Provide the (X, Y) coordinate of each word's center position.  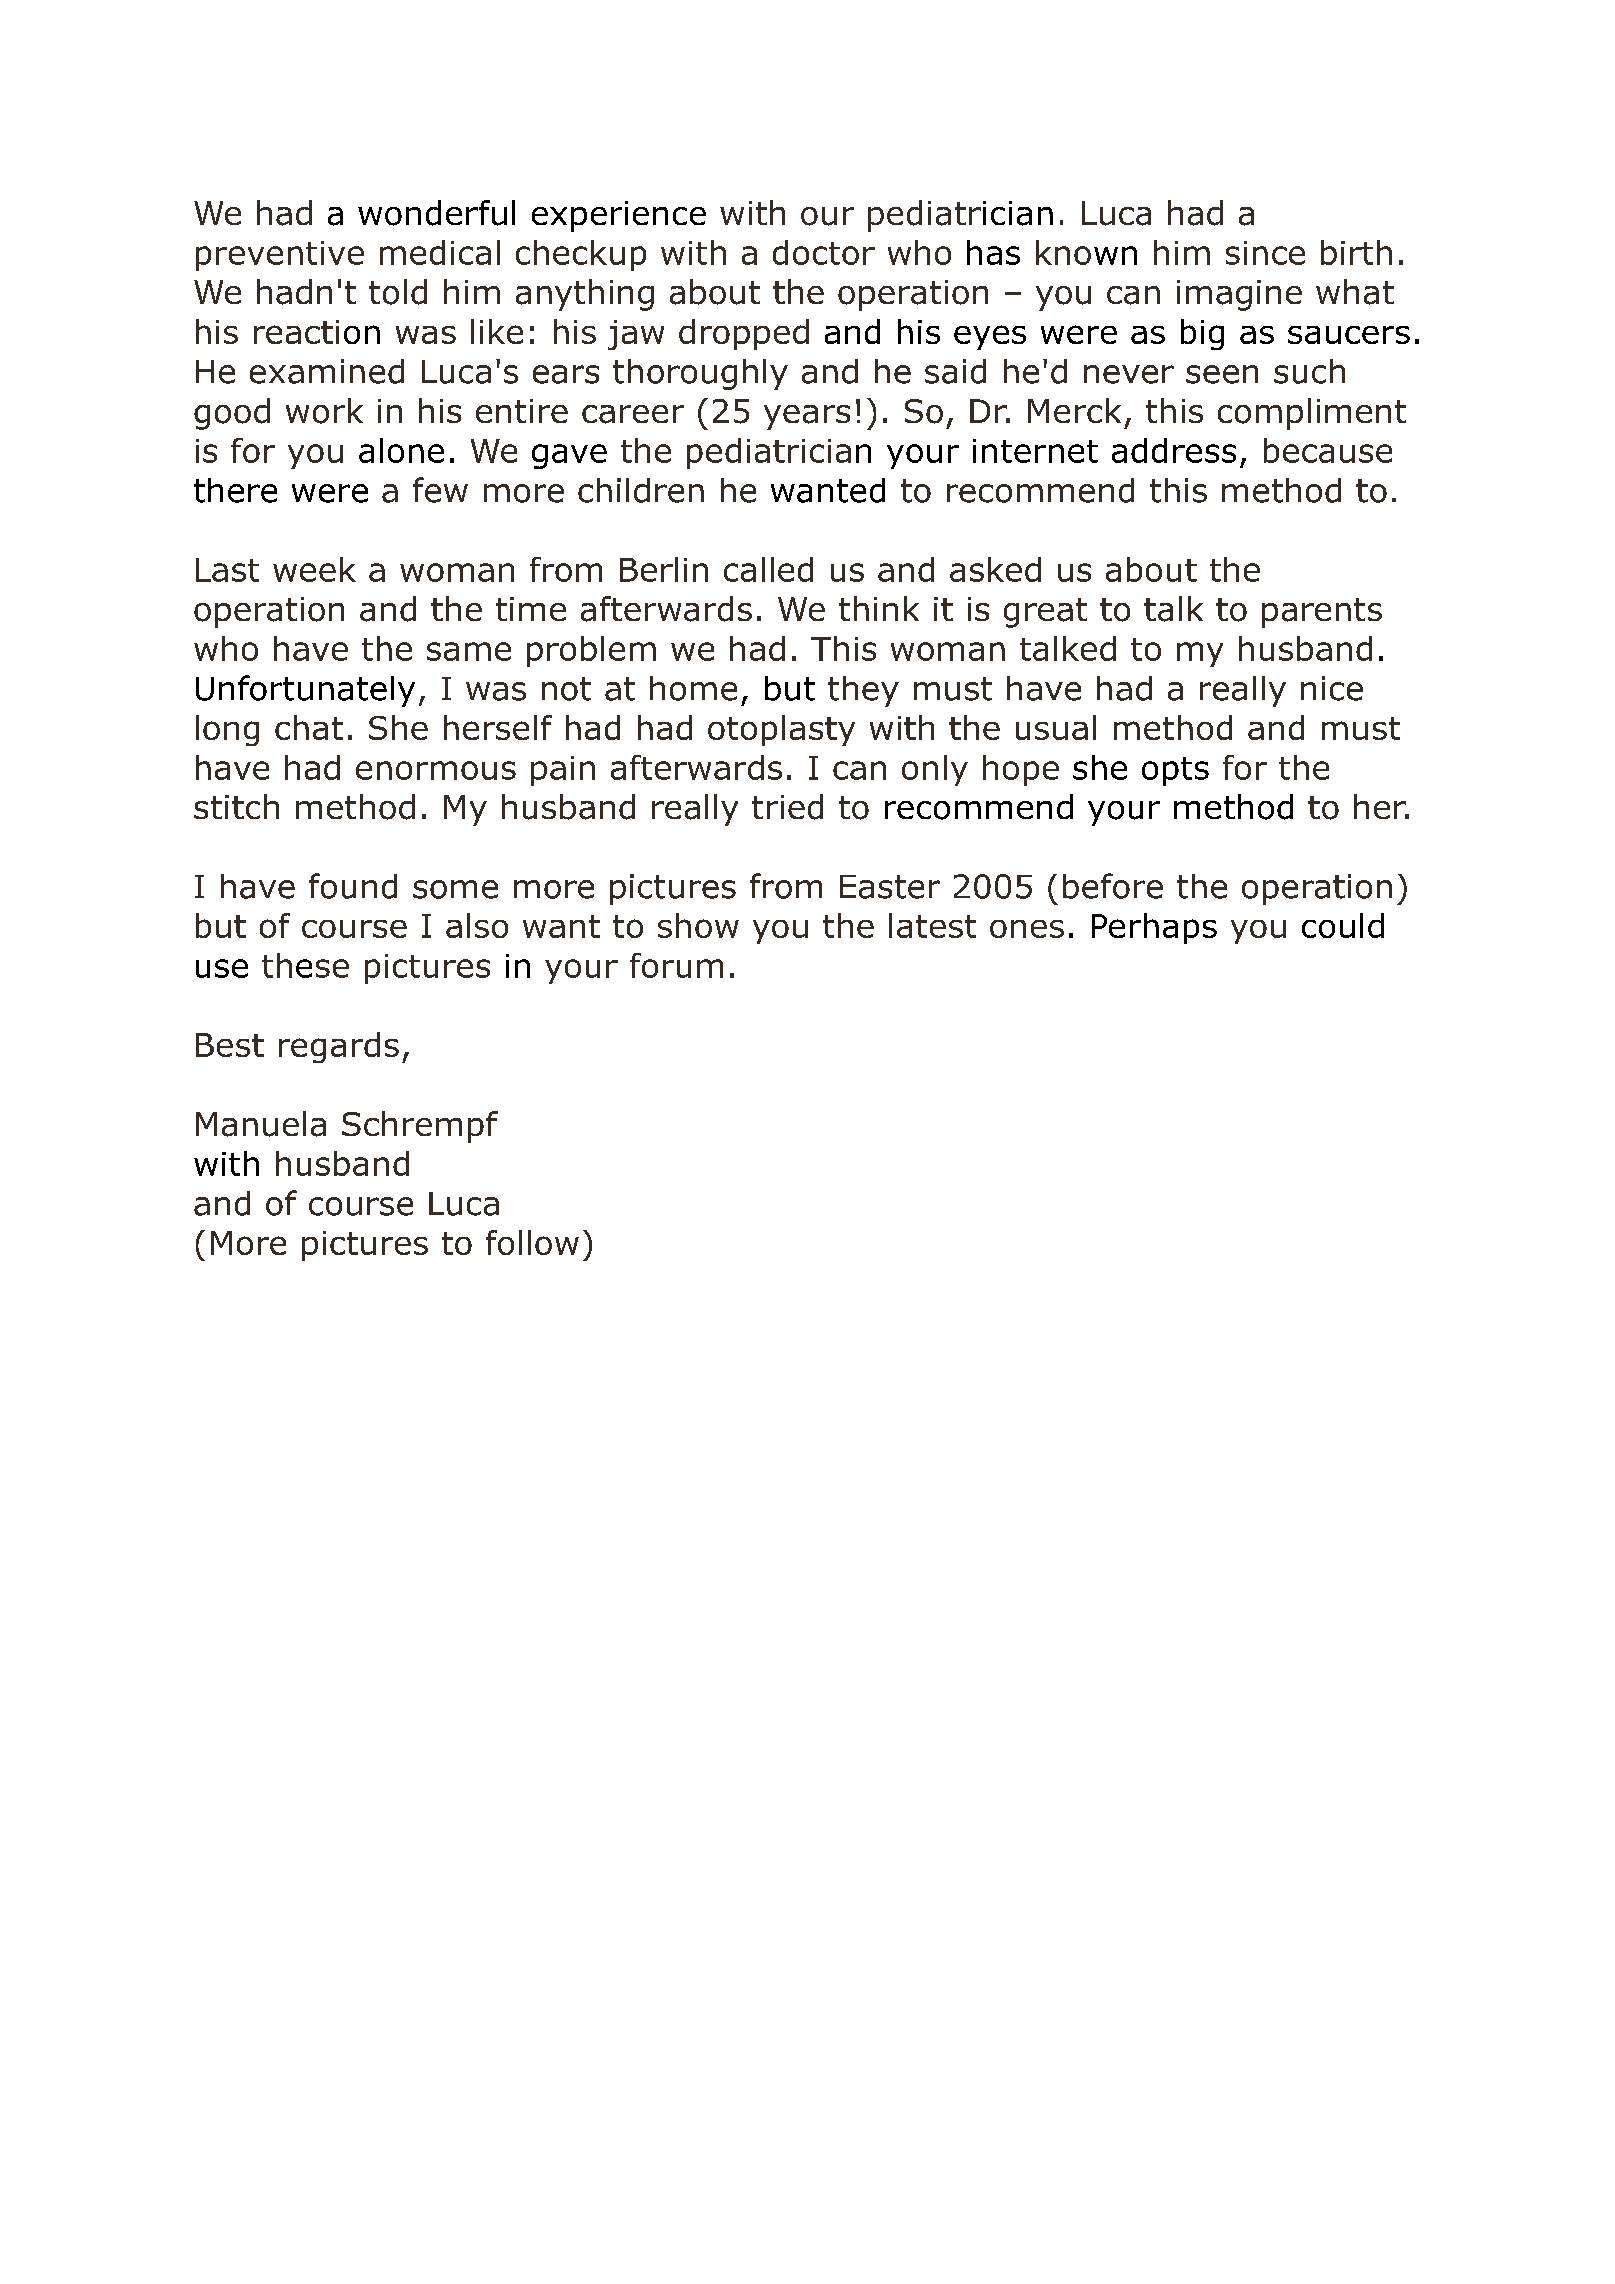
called (768, 569)
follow (532, 1242)
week (314, 569)
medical (440, 252)
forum (676, 965)
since (1265, 253)
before (1113, 886)
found (353, 886)
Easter (890, 887)
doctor (824, 252)
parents (1322, 613)
